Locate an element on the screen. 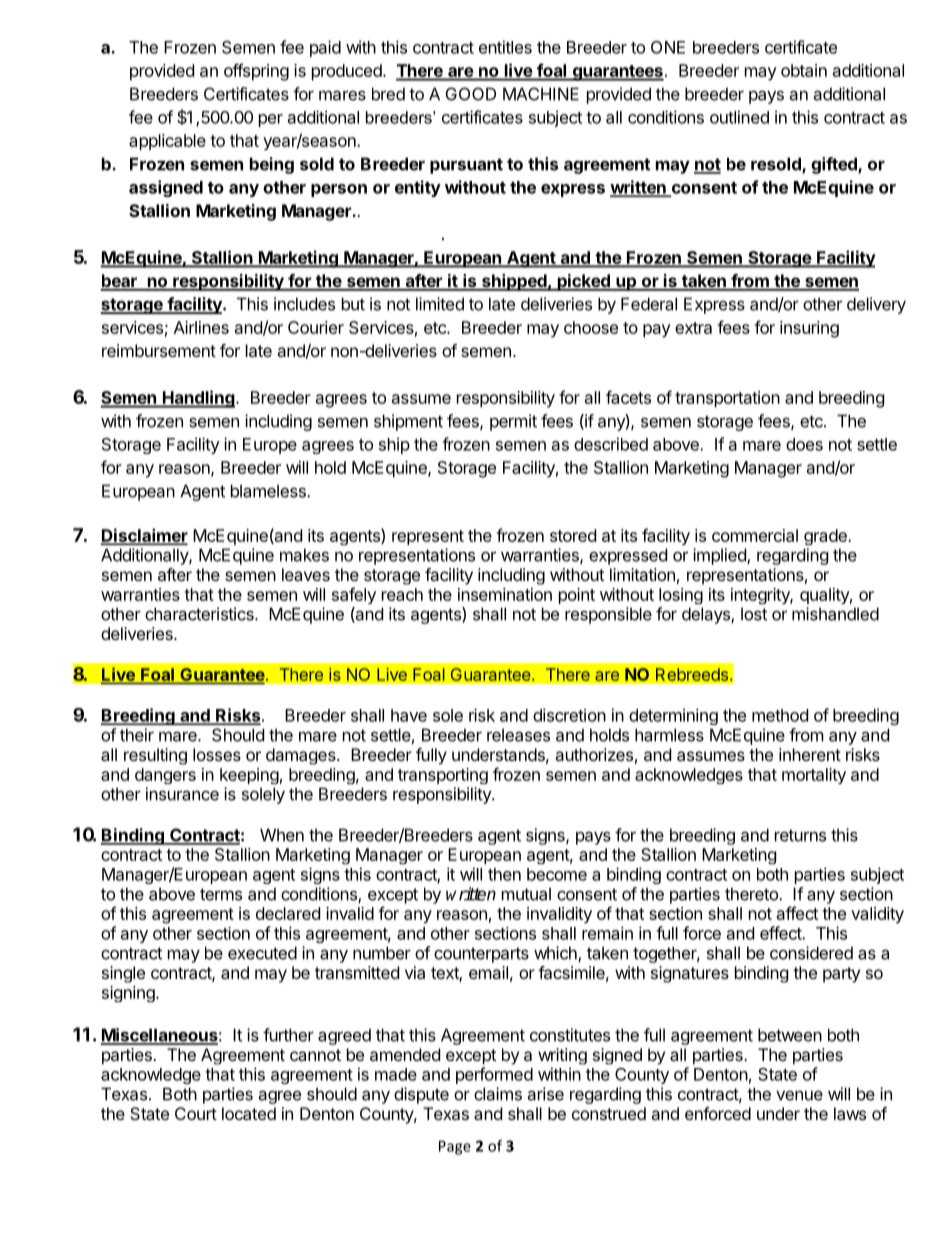 This screenshot has height=1233, width=952. permit is located at coordinates (513, 422).
